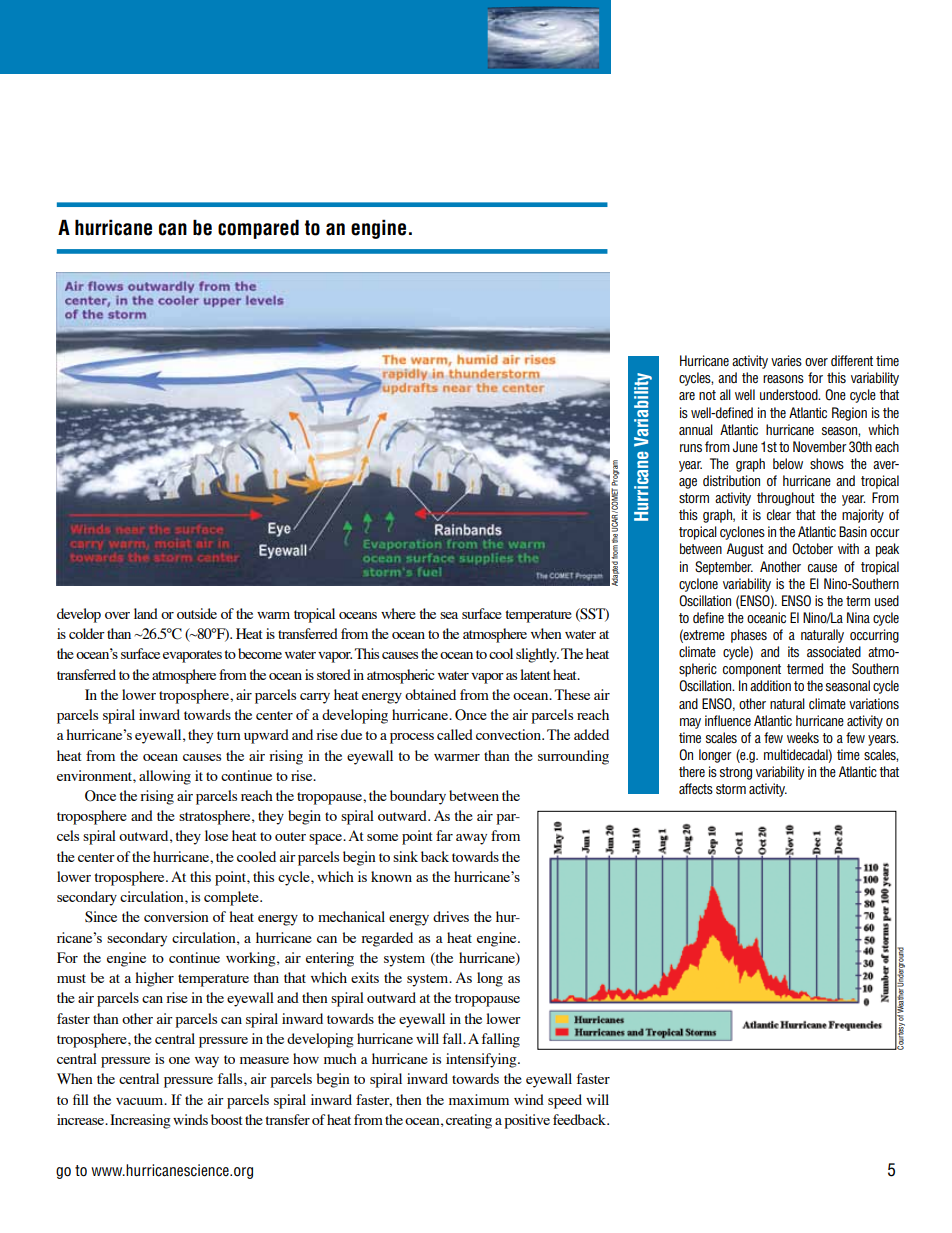 Image resolution: width=952 pixels, height=1233 pixels. Describe the element at coordinates (812, 549) in the screenshot. I see `October` at that location.
